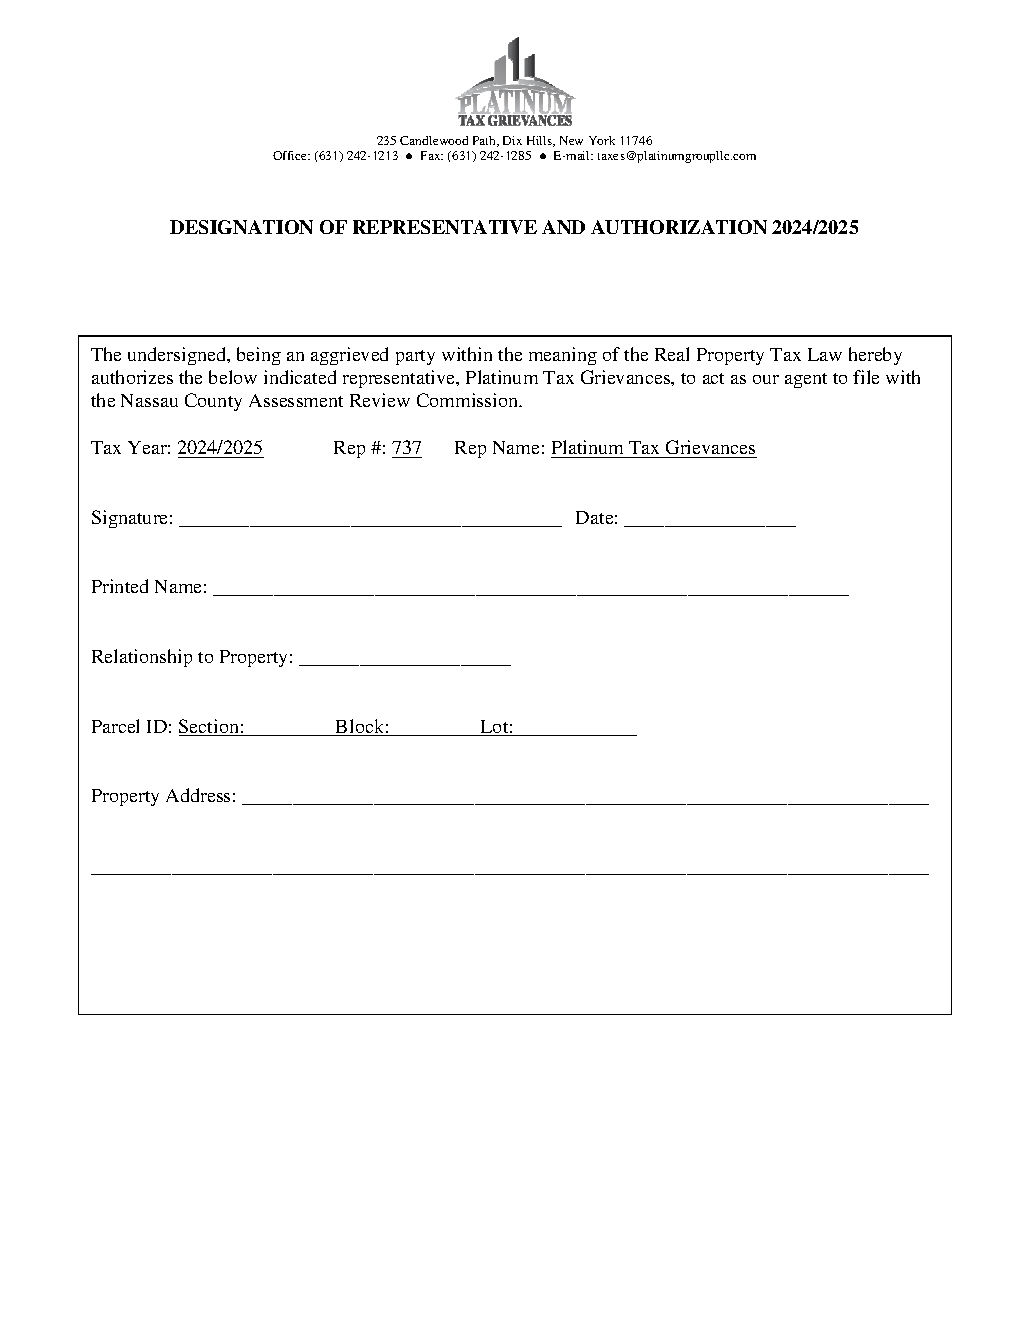 This screenshot has height=1333, width=1030. What do you see at coordinates (679, 227) in the screenshot?
I see `AUTHORIZATION` at bounding box center [679, 227].
